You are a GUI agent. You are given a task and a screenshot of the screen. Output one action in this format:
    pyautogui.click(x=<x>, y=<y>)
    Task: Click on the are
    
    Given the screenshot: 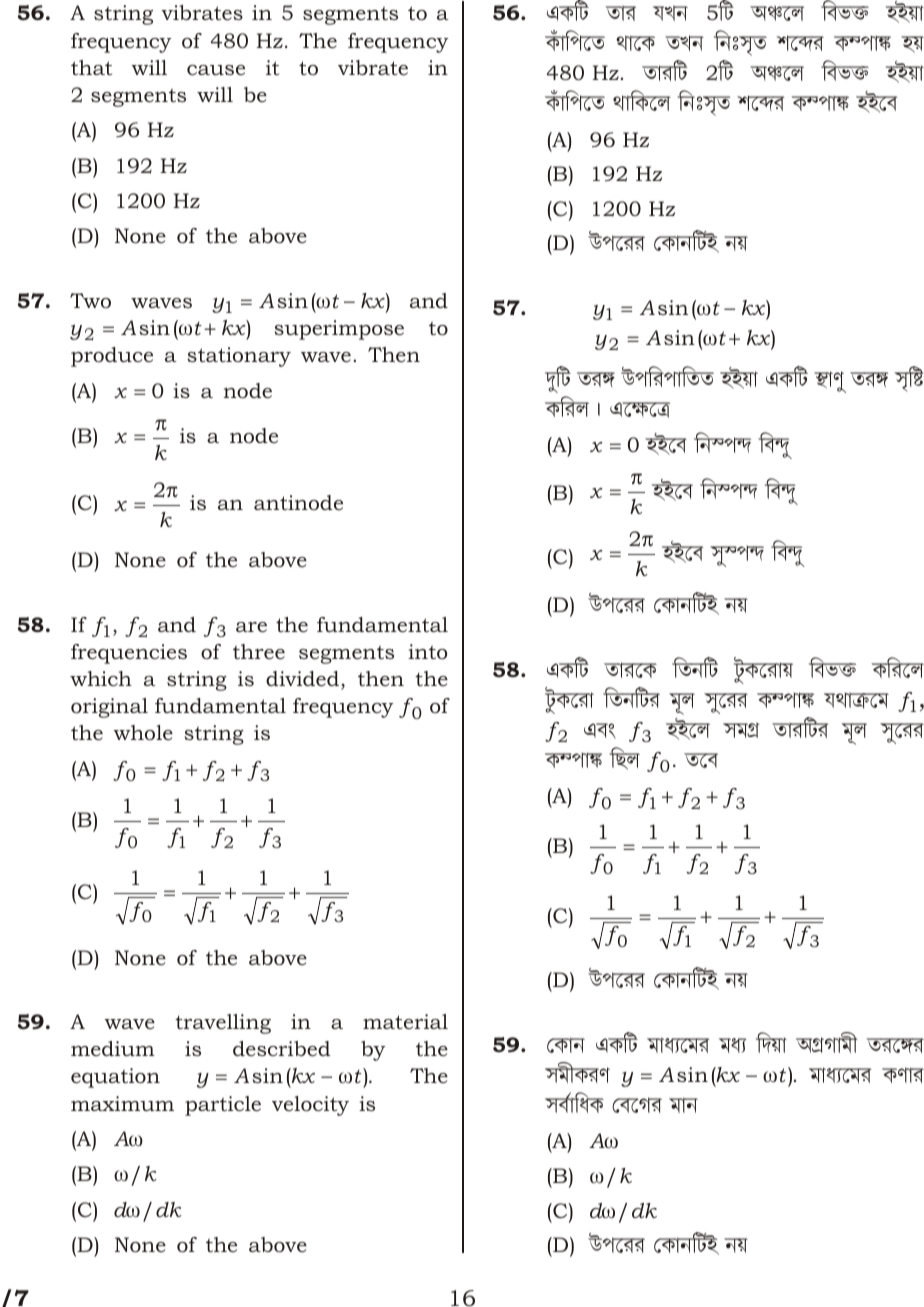 What is the action you would take?
    pyautogui.click(x=251, y=627)
